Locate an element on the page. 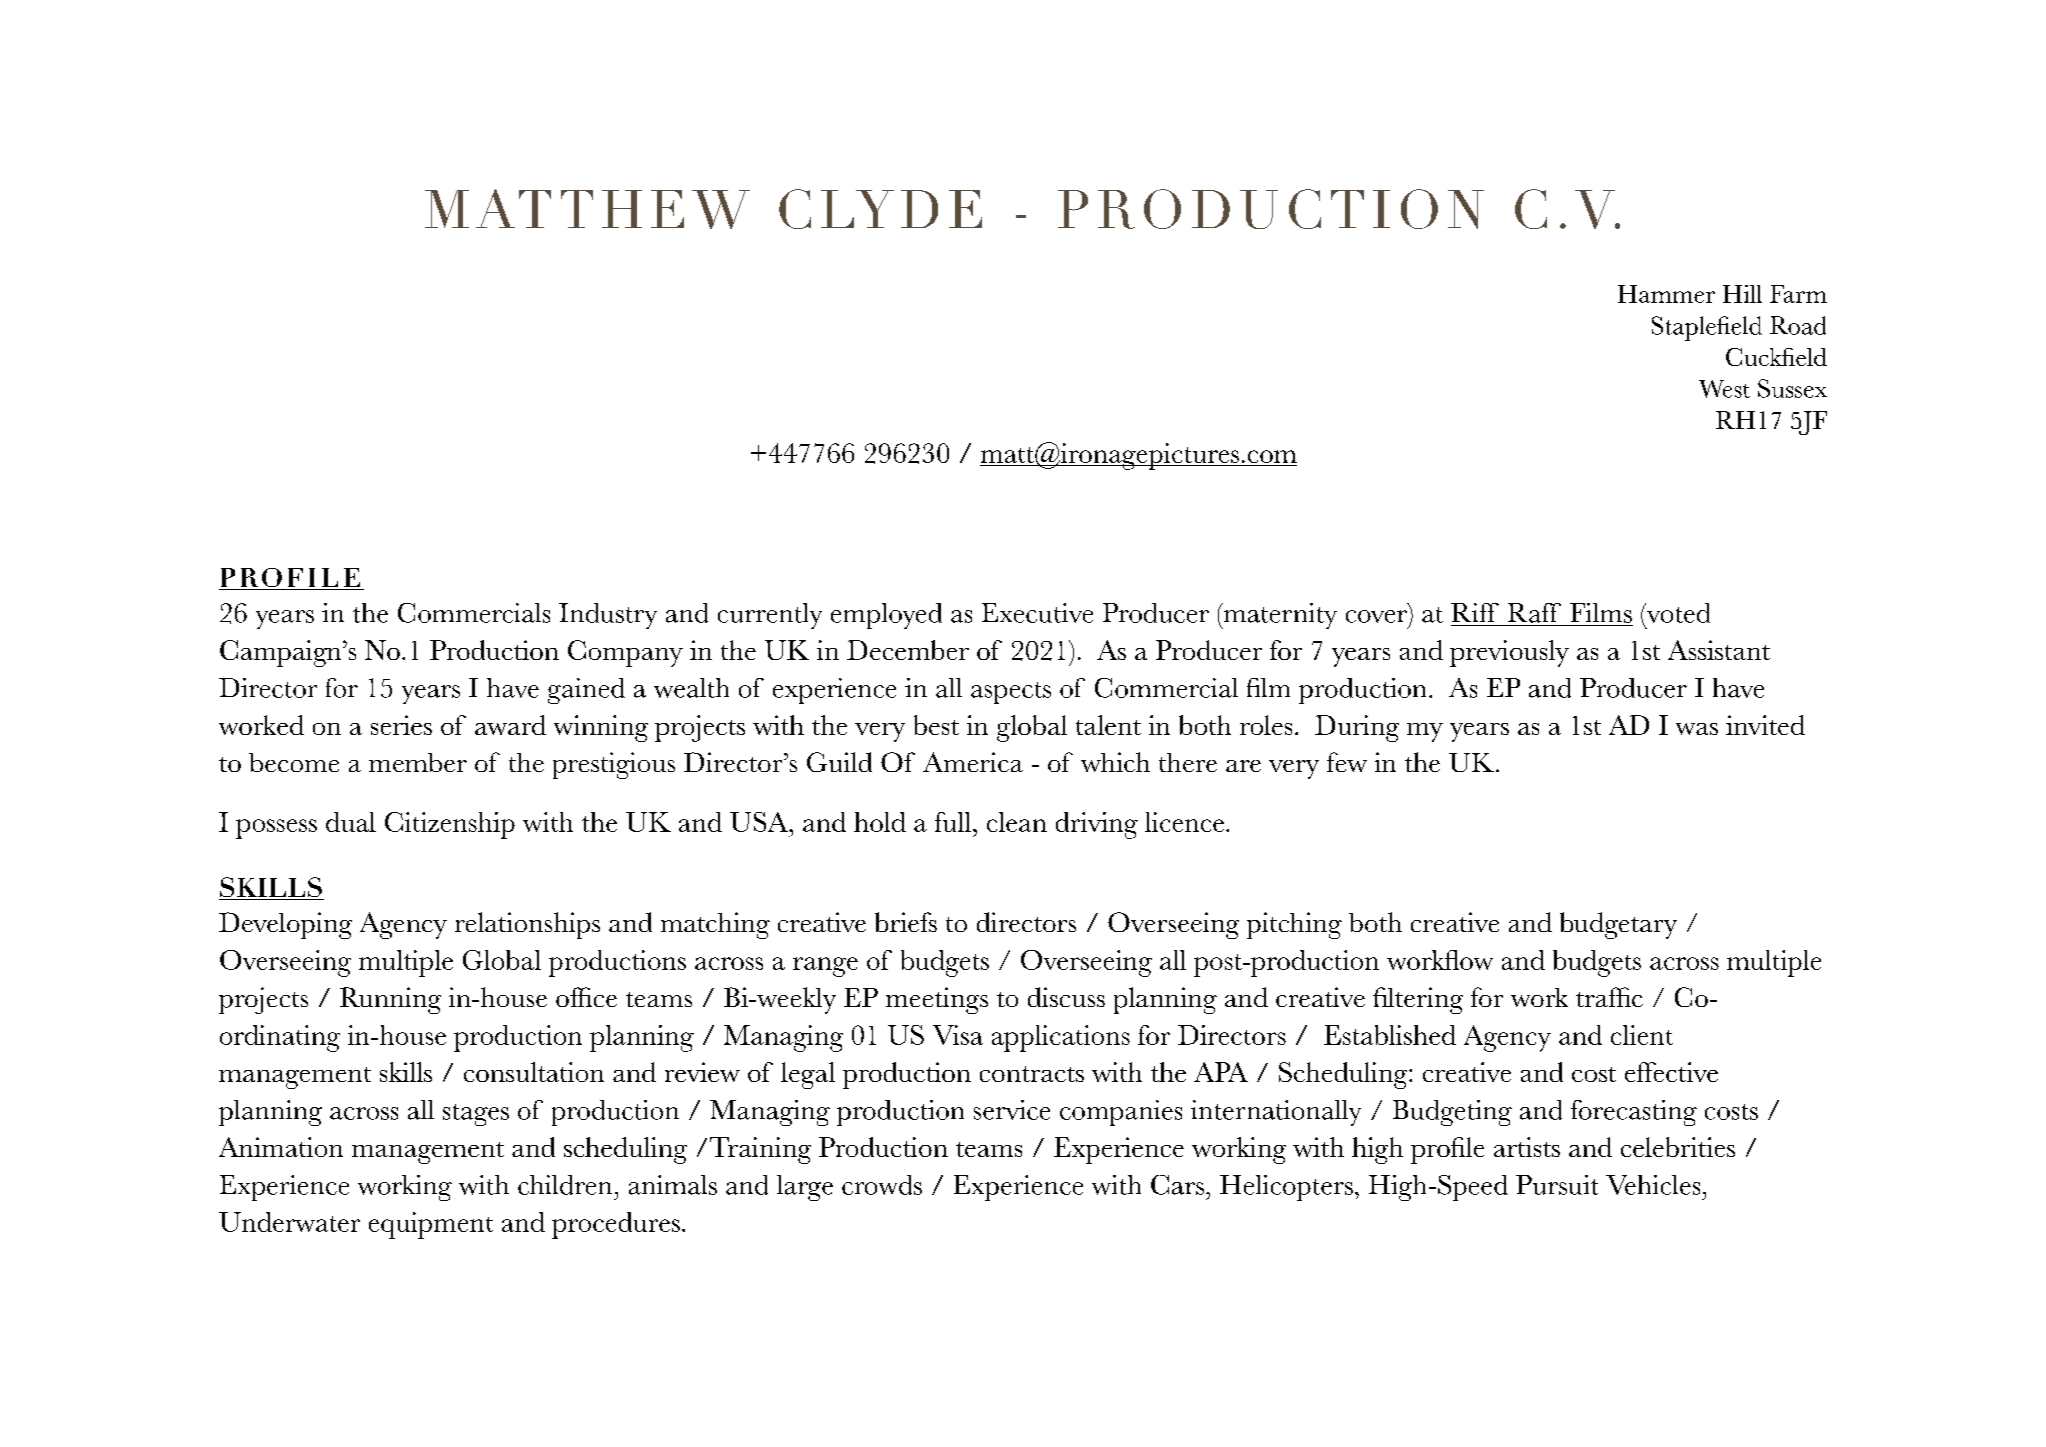 The image size is (2046, 1447). equipment is located at coordinates (431, 1225).
